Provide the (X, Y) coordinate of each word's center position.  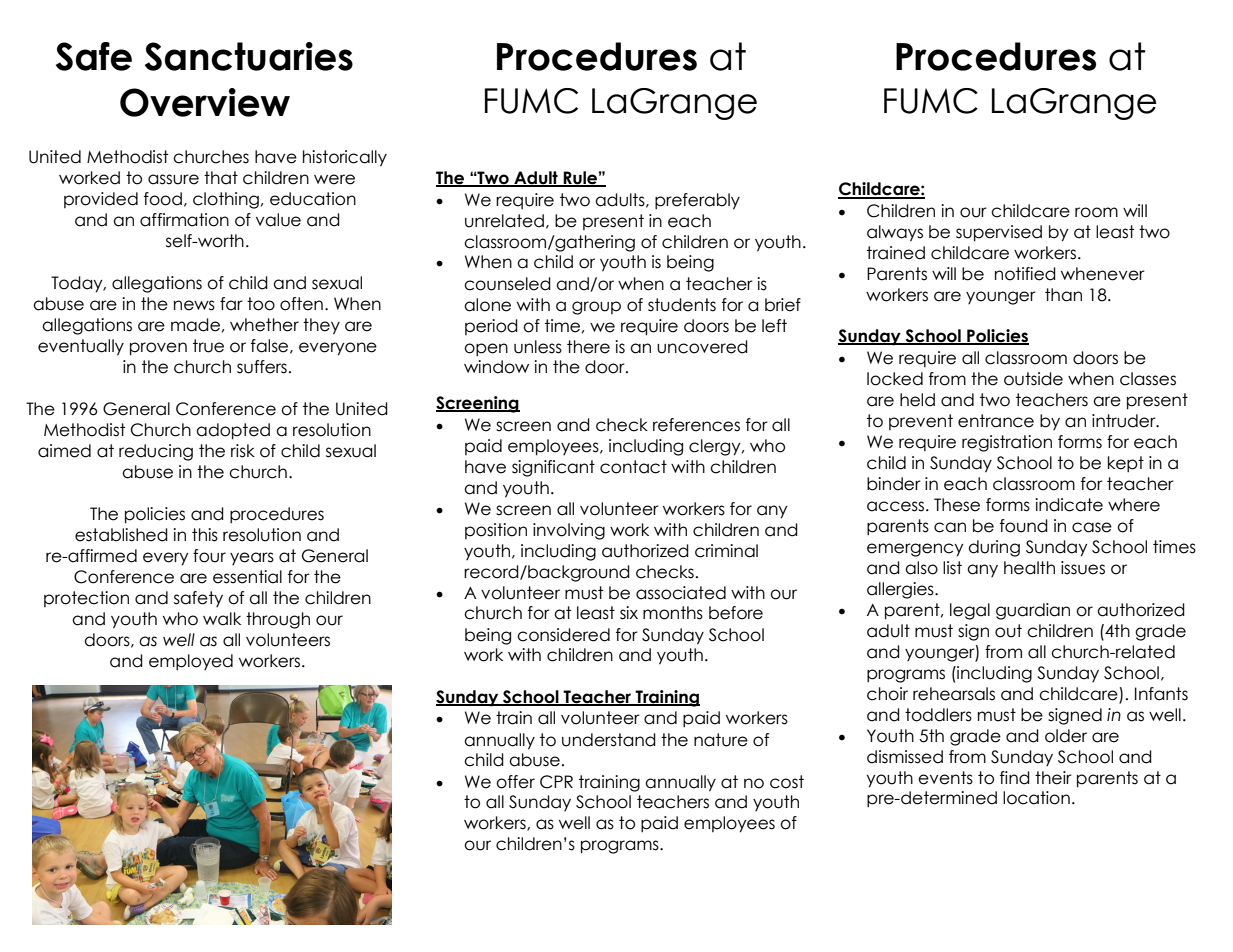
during (994, 548)
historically (345, 158)
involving (569, 531)
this (205, 535)
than (1063, 295)
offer (515, 782)
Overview (205, 102)
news (194, 305)
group (596, 308)
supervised (999, 233)
